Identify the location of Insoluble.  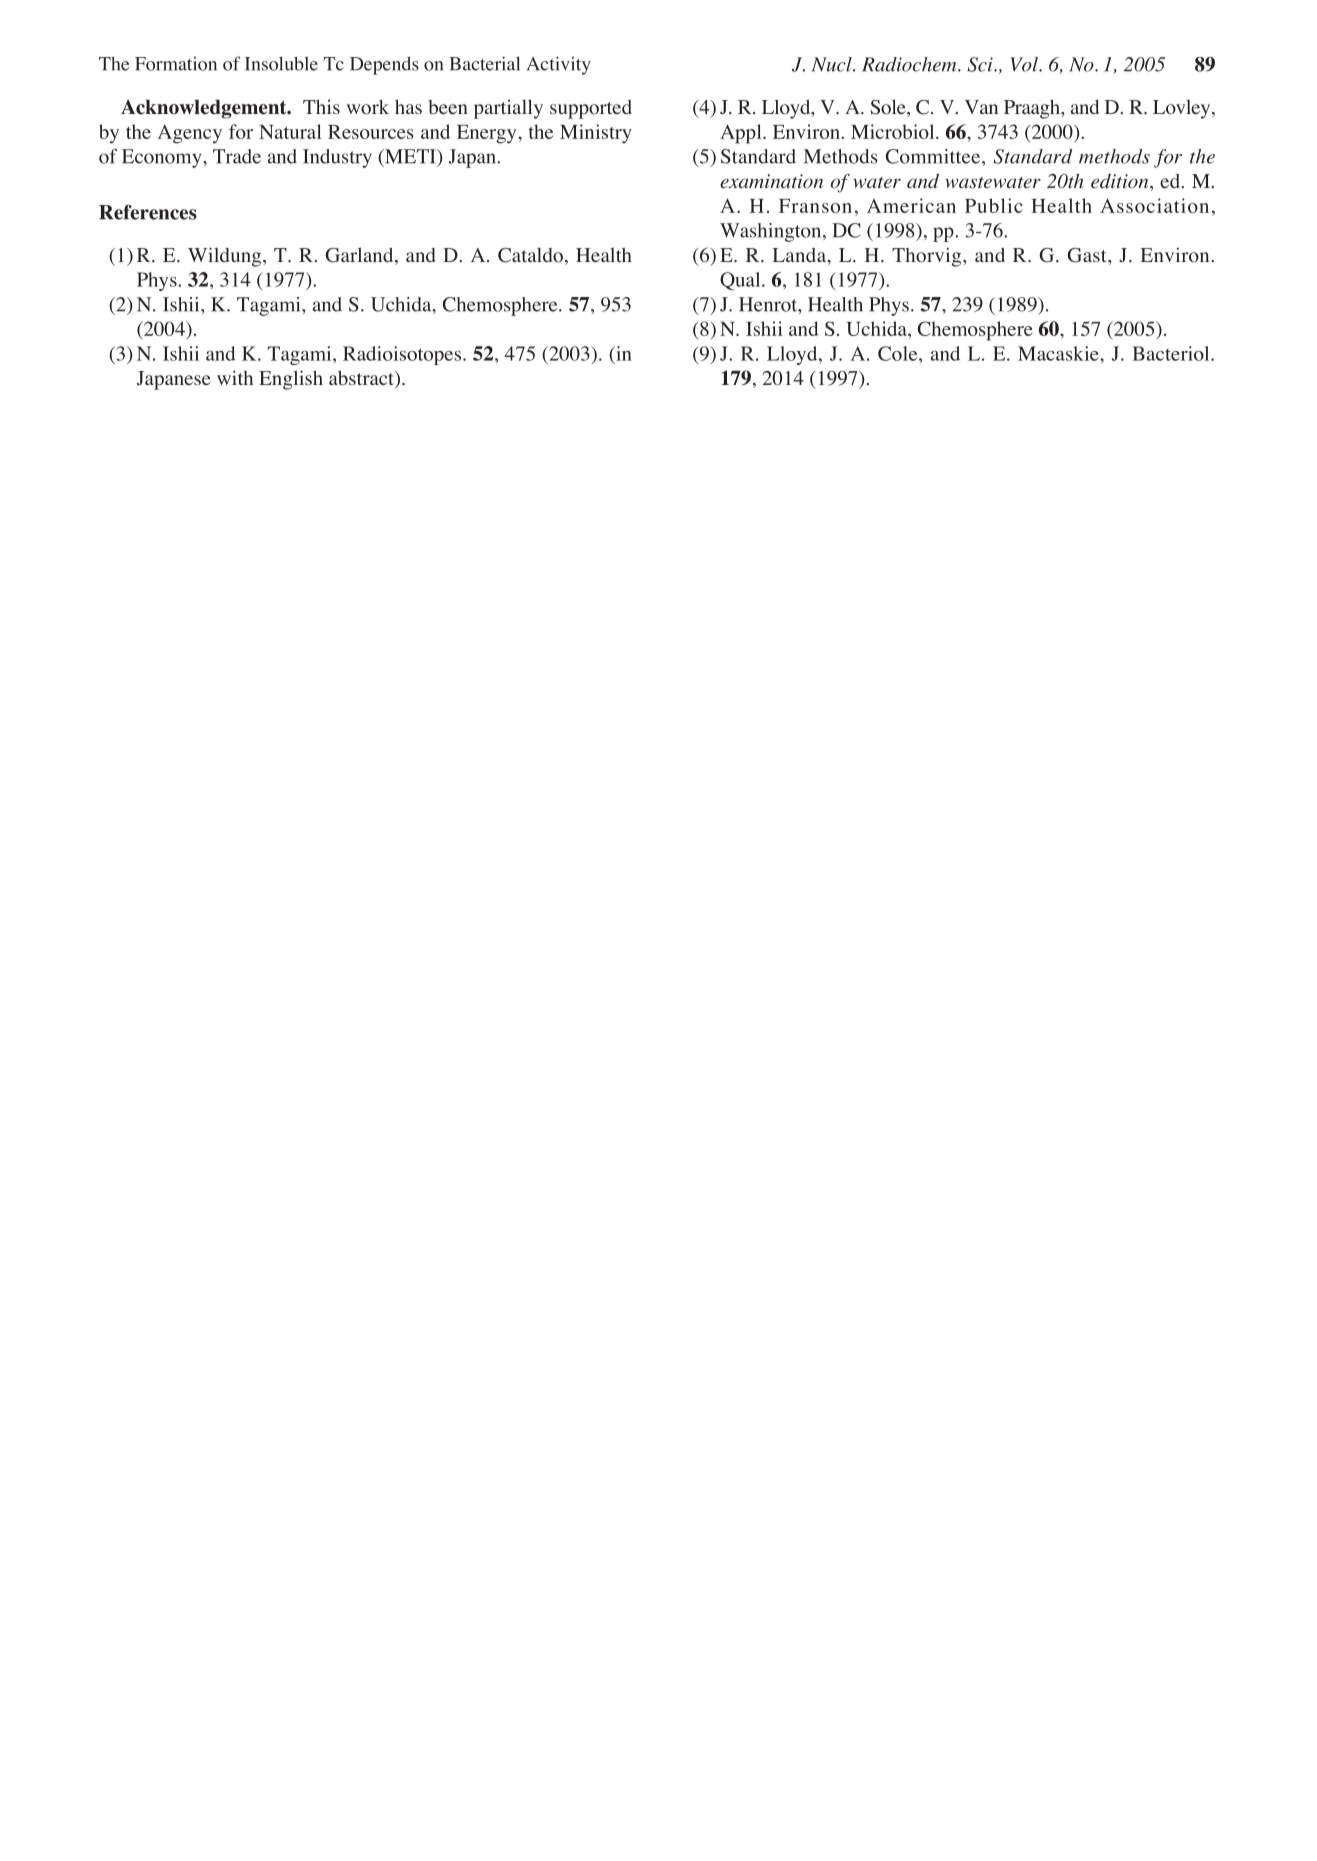
(281, 63).
